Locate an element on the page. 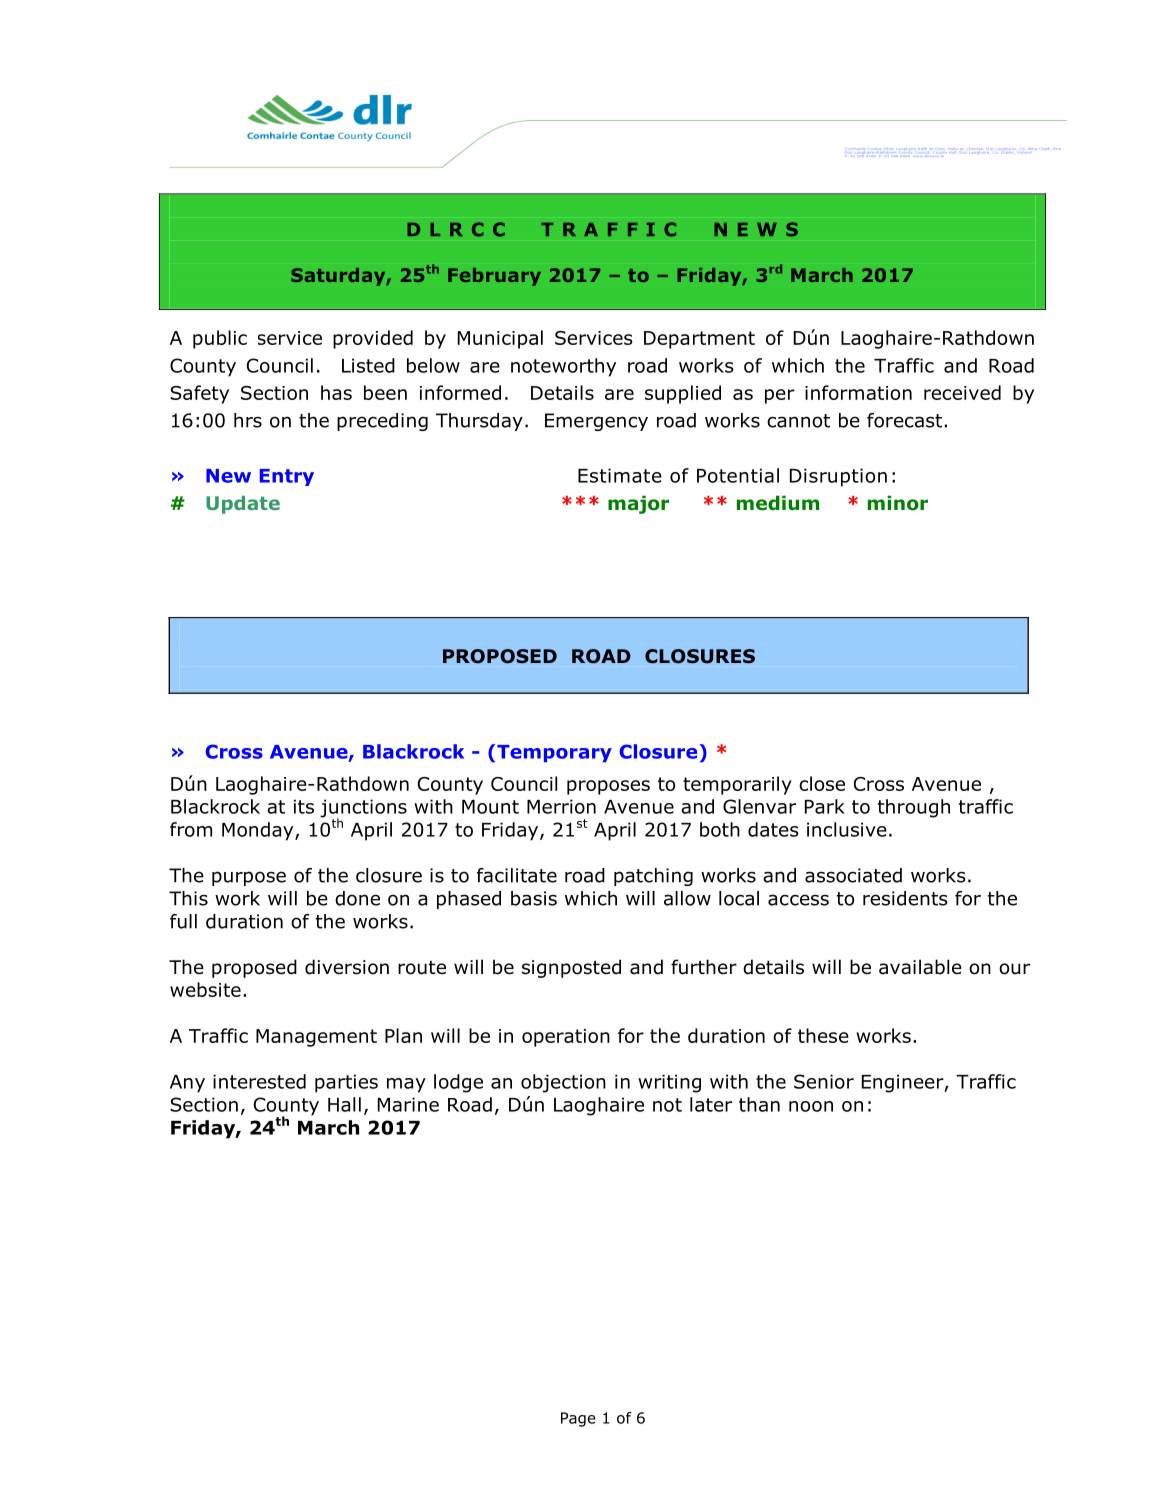 This image has width=1154, height=1493. received is located at coordinates (962, 392).
